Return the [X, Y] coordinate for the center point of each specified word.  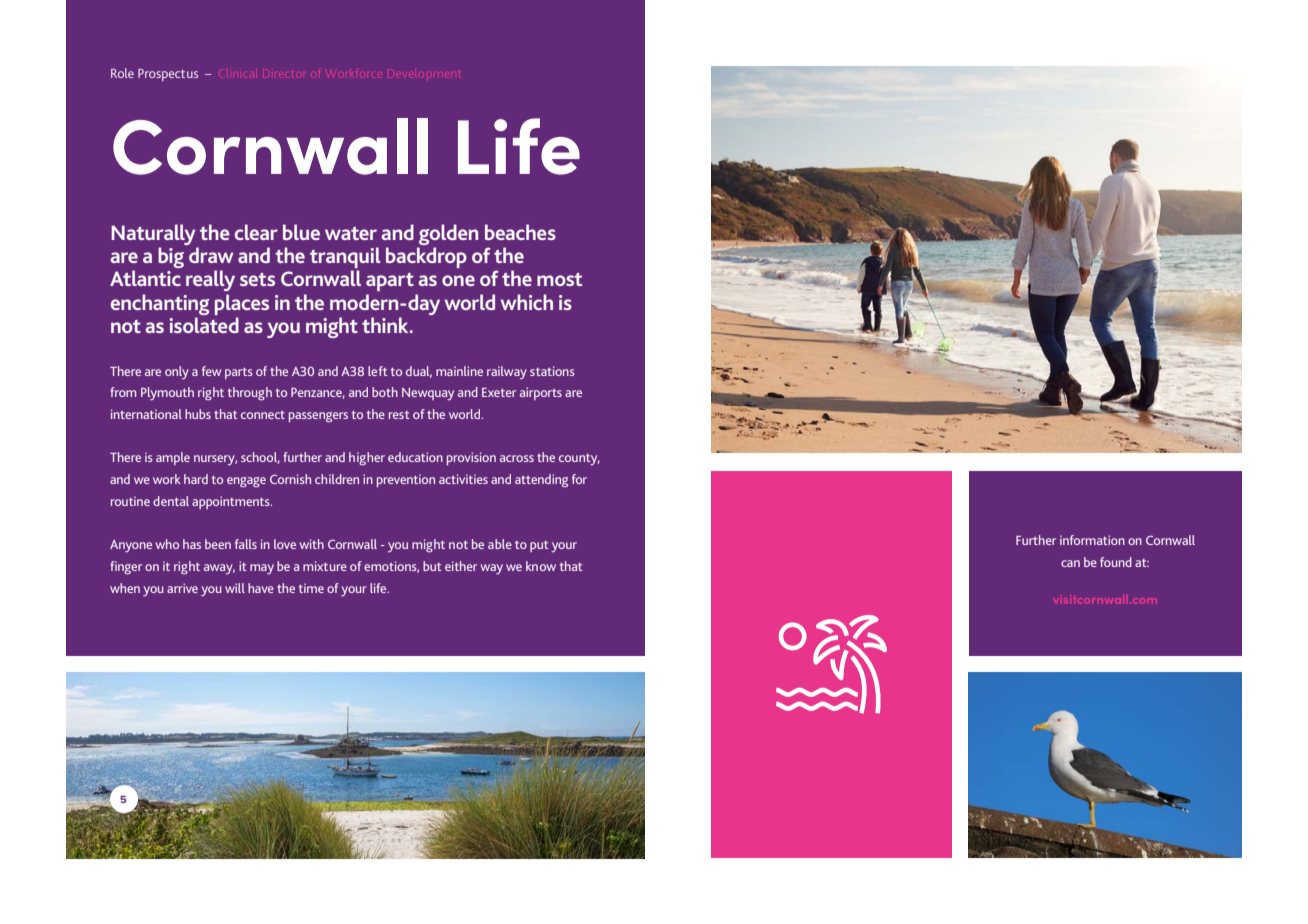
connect [263, 415]
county [579, 460]
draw [211, 255]
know [541, 566]
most [559, 279]
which [526, 302]
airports [541, 393]
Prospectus [168, 75]
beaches [520, 232]
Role [122, 73]
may [262, 569]
